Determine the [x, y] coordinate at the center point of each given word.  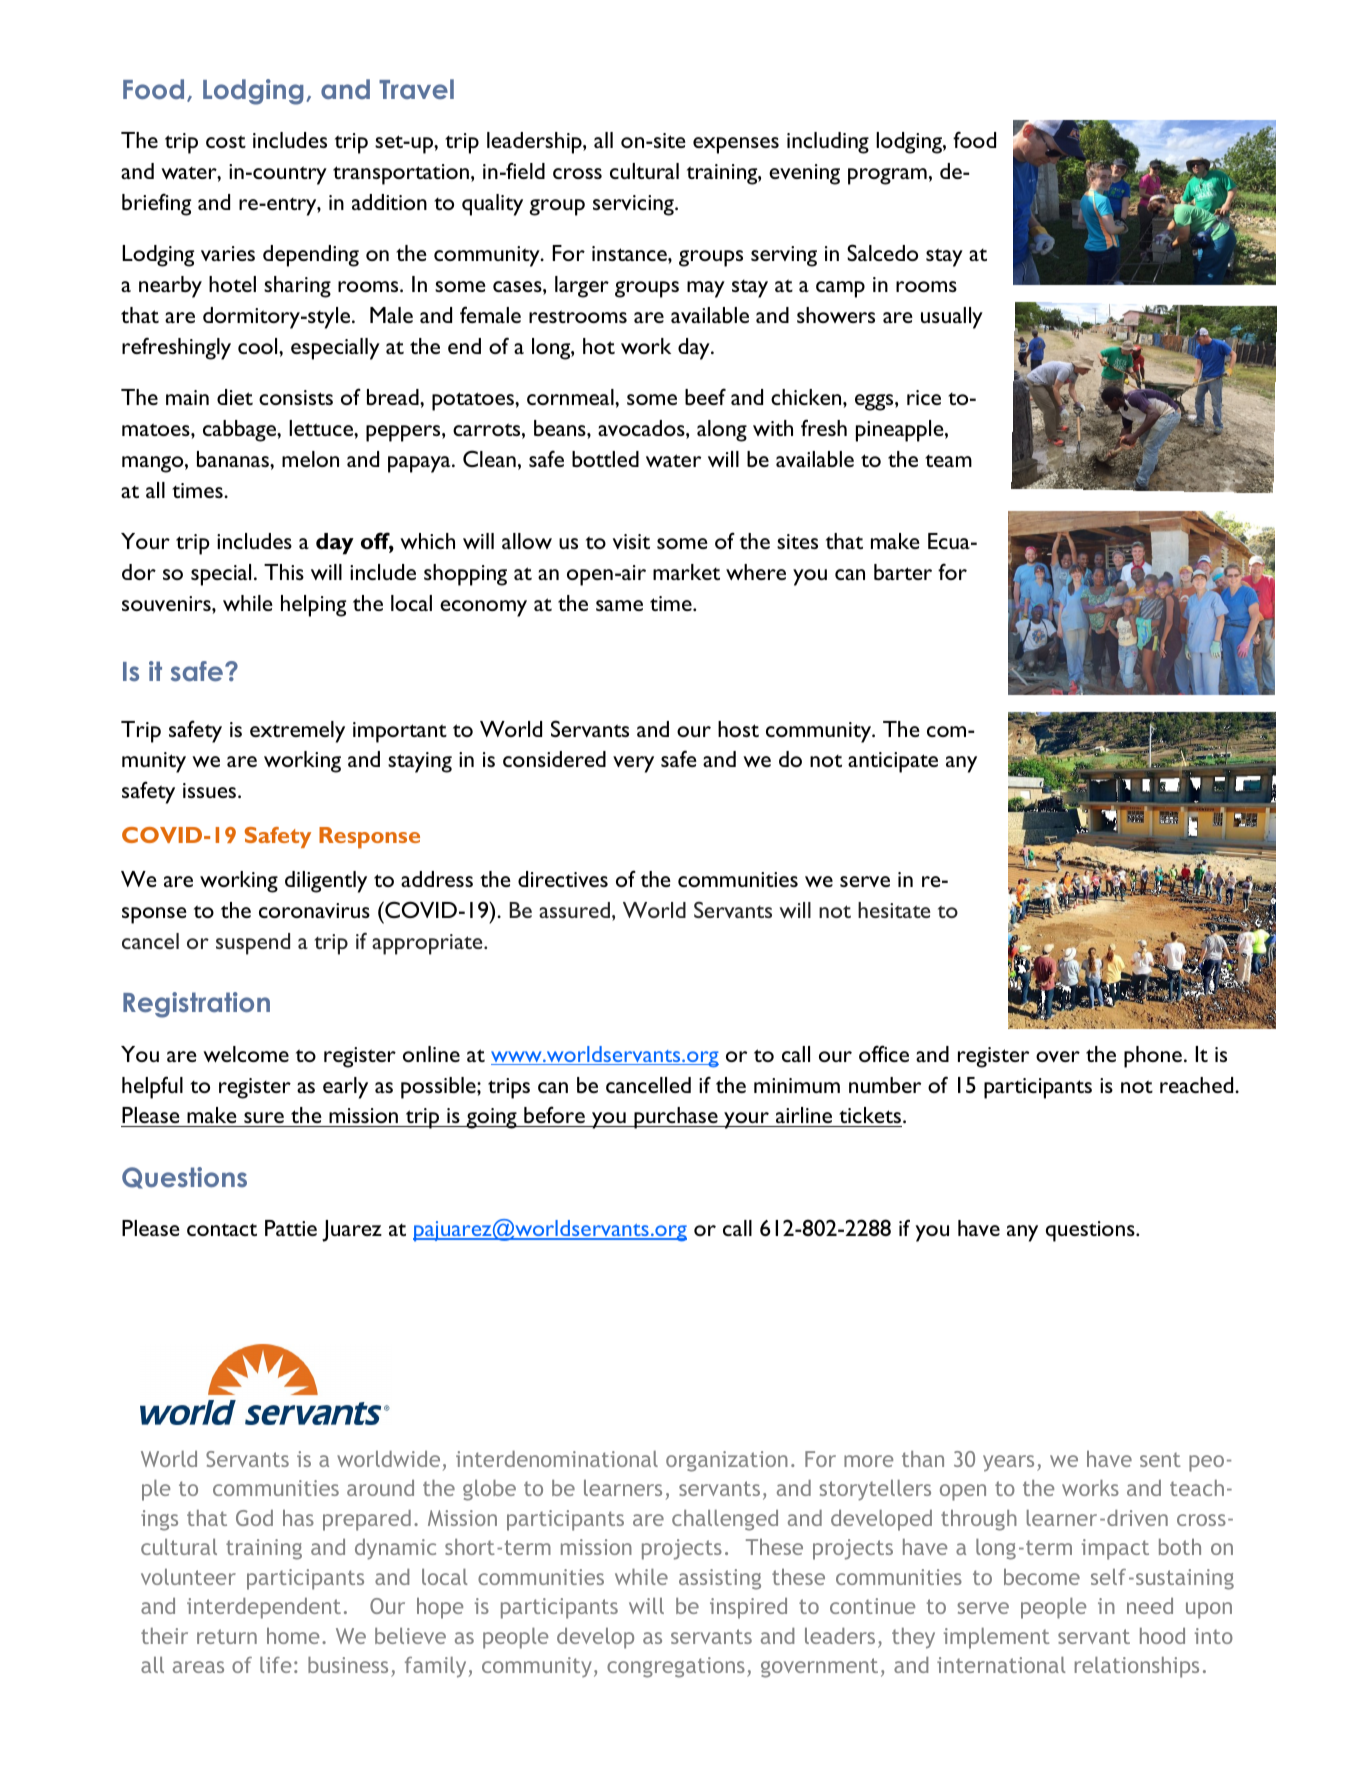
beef [705, 396]
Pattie [291, 1228]
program [887, 176]
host [738, 729]
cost [226, 141]
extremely [297, 732]
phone [1153, 1057]
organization [727, 1461]
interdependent [264, 1608]
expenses [736, 145]
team [948, 461]
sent [1160, 1459]
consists [296, 397]
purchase [676, 1118]
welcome [246, 1054]
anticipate [893, 762]
